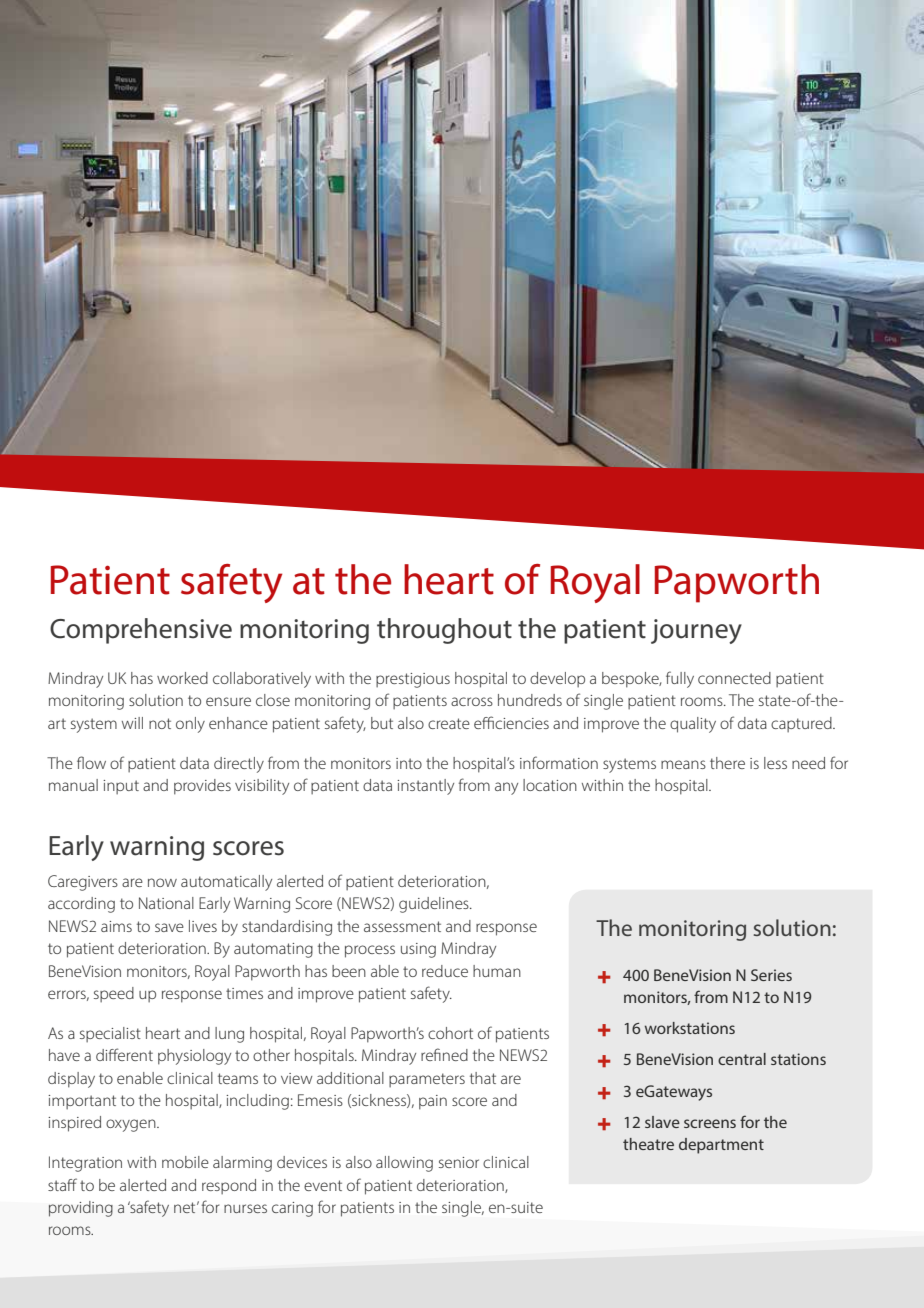 The image size is (924, 1308). What do you see at coordinates (404, 1164) in the screenshot?
I see `allowing` at bounding box center [404, 1164].
